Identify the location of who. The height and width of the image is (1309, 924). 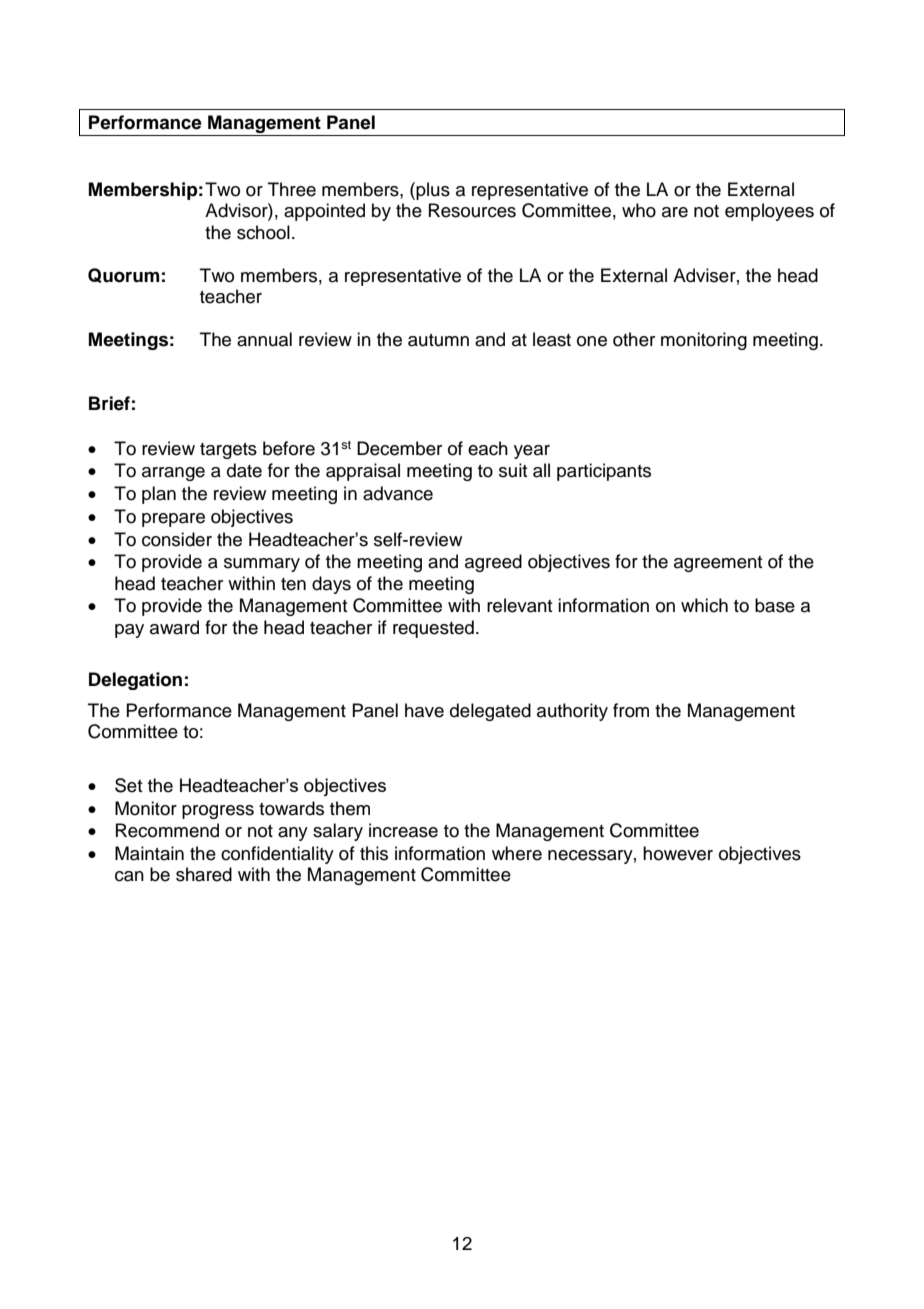
(639, 210).
